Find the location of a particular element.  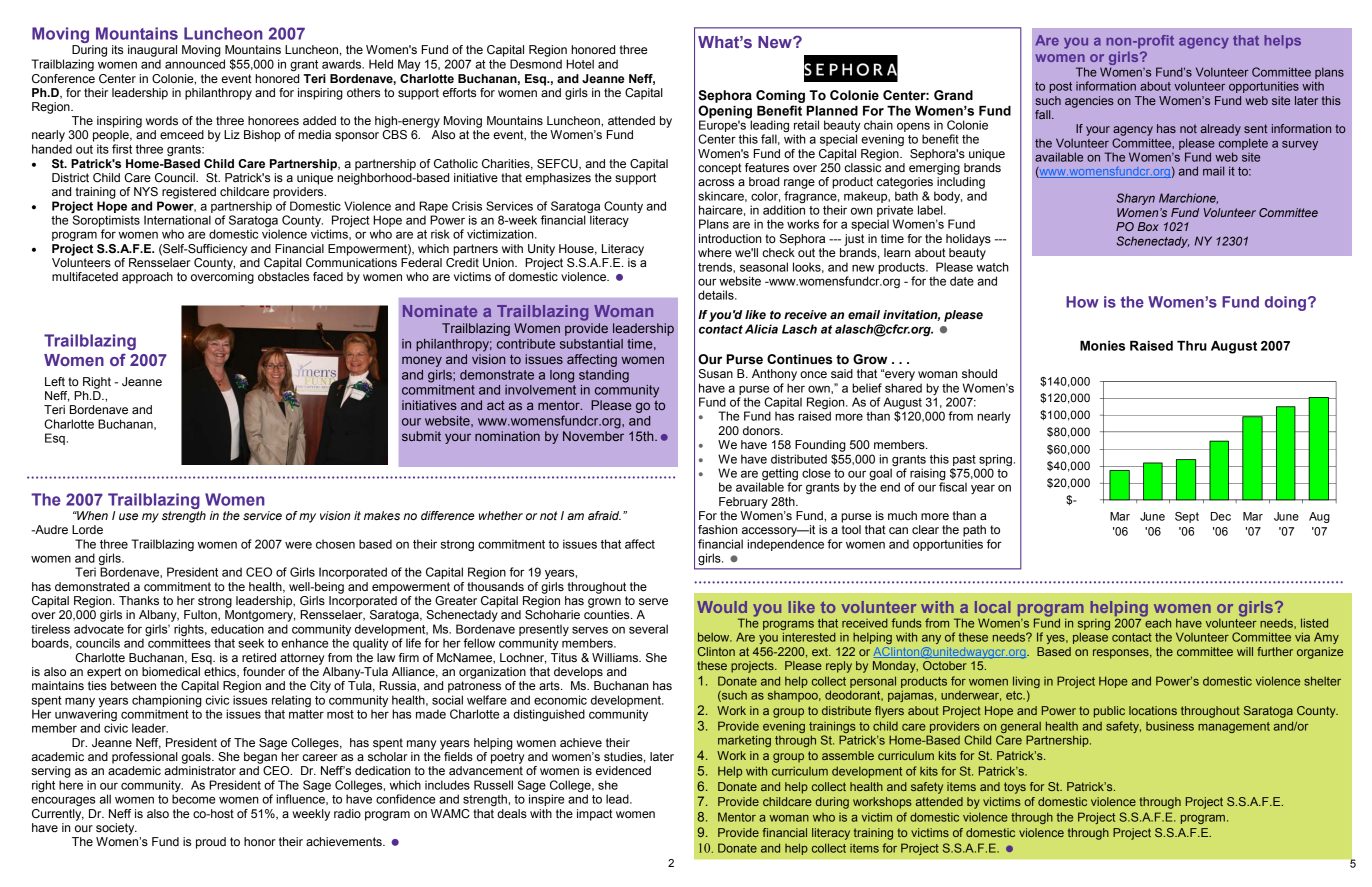

Thru is located at coordinates (1192, 346).
